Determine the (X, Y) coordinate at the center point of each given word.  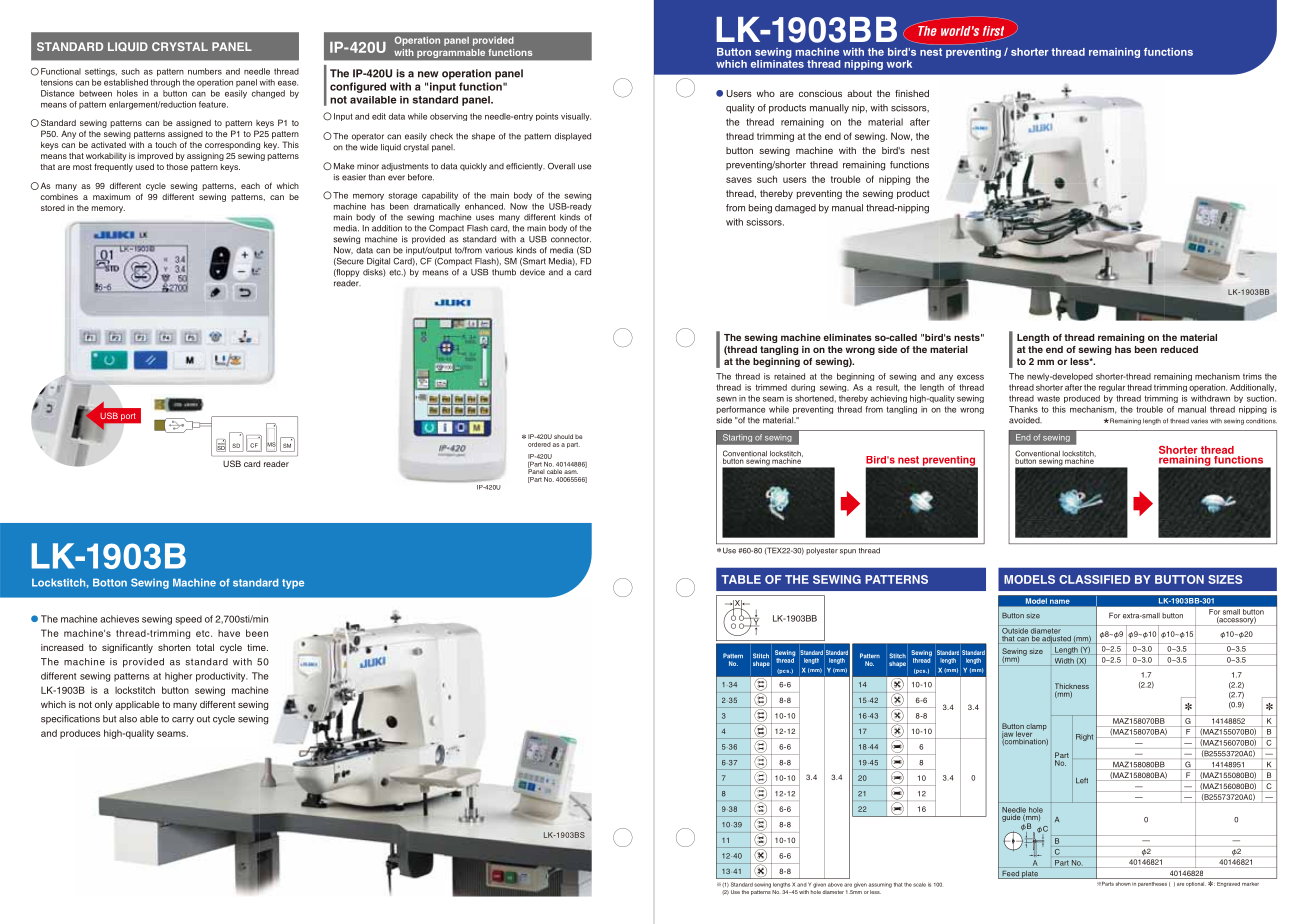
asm (571, 472)
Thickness (1072, 687)
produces (80, 734)
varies (1199, 421)
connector (571, 239)
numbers (205, 71)
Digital (378, 262)
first (995, 32)
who (766, 93)
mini (221, 444)
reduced (1179, 349)
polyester (822, 551)
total (205, 647)
